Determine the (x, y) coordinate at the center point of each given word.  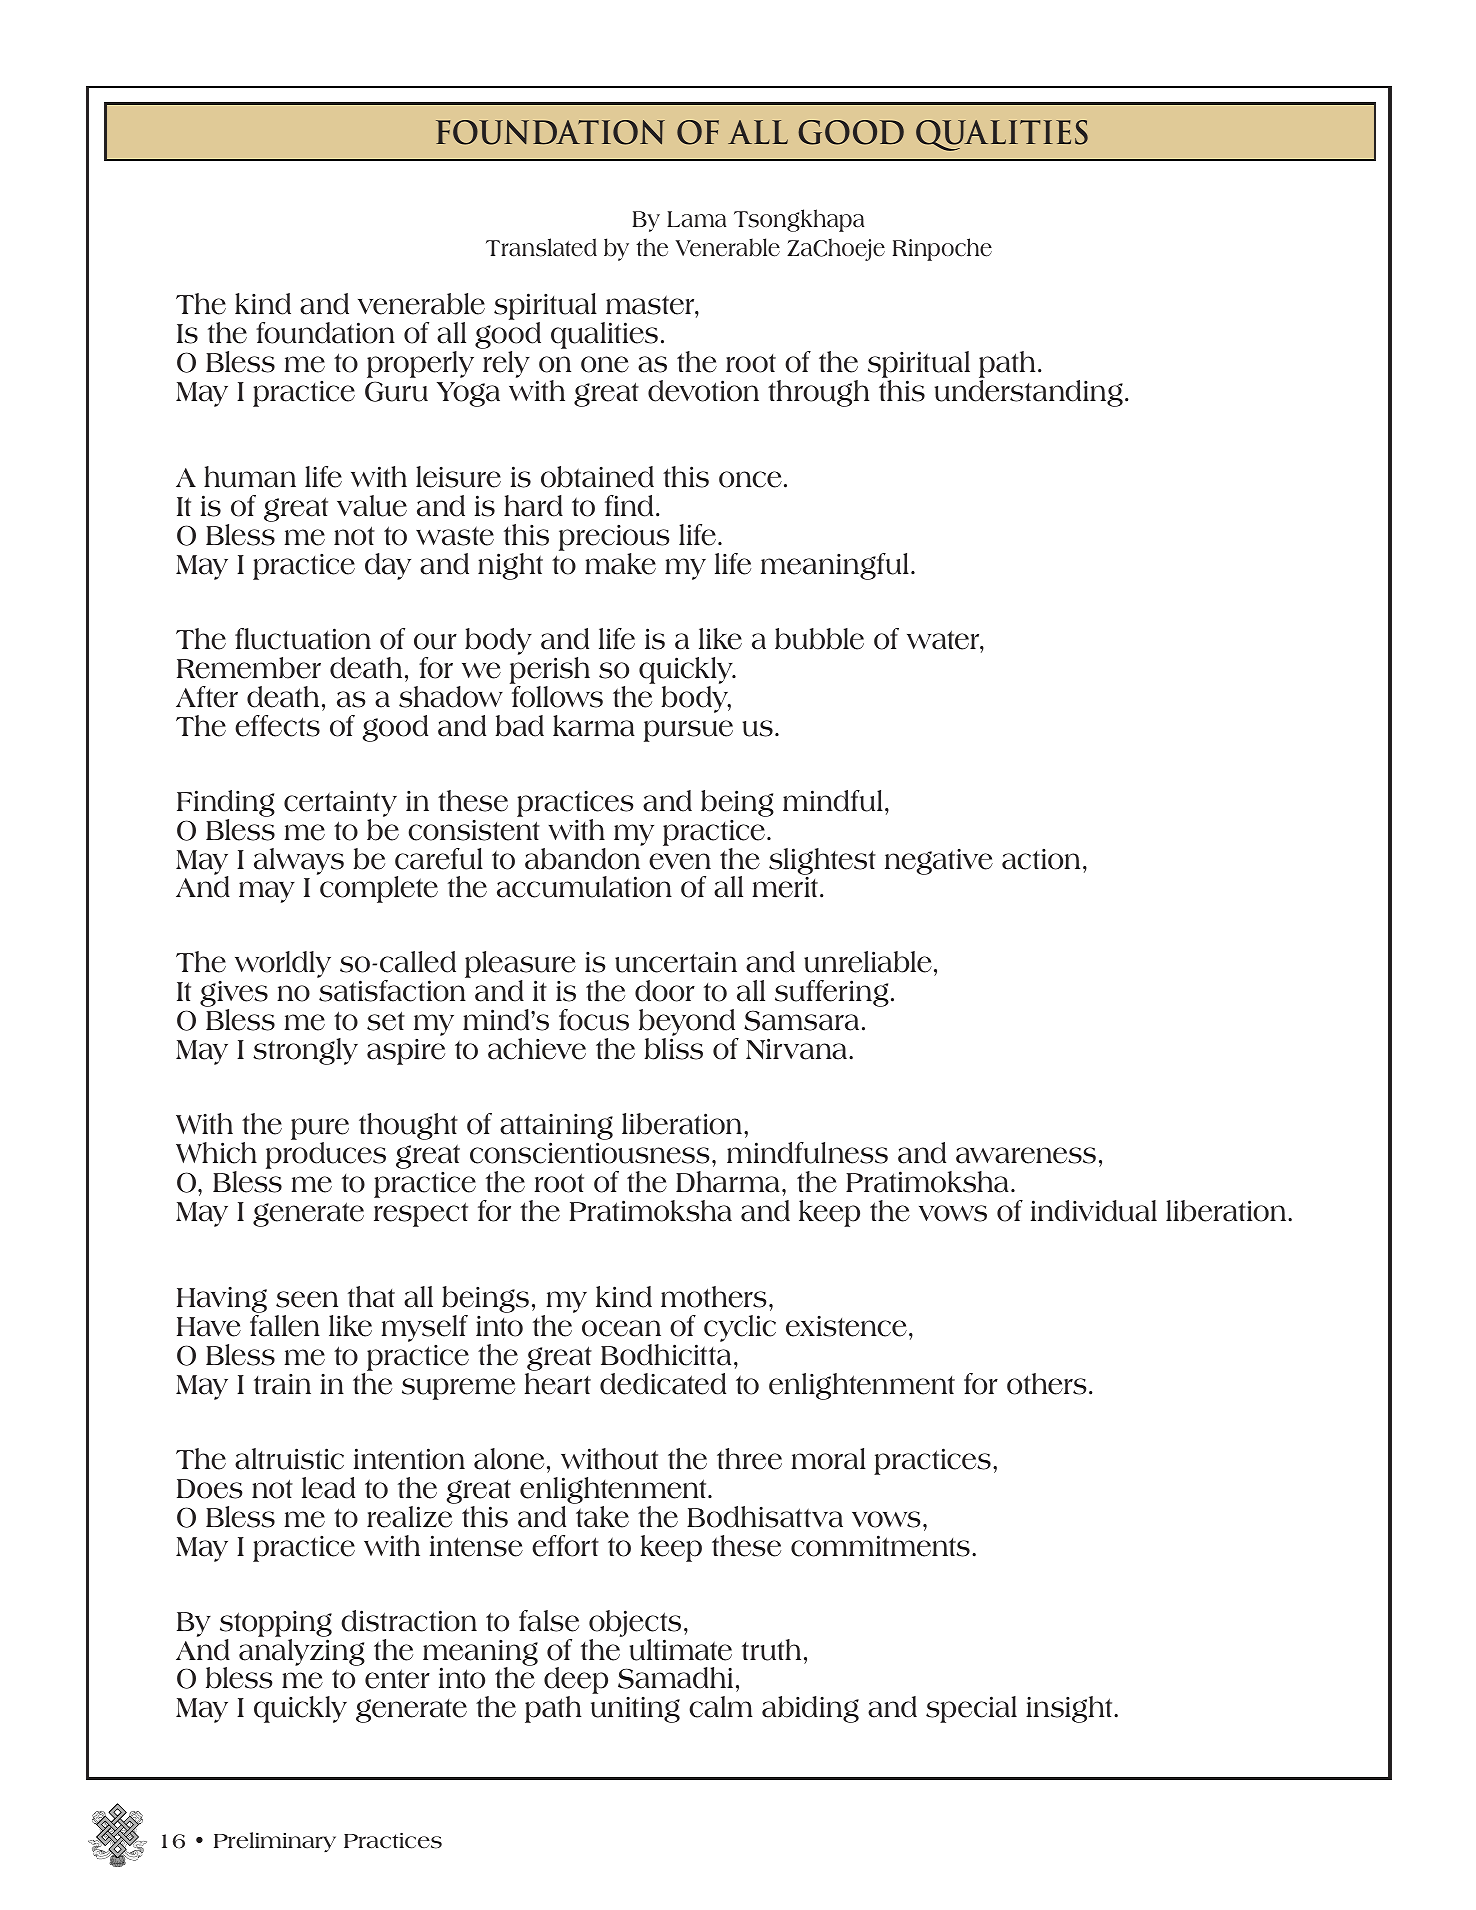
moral (829, 1459)
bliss (673, 1049)
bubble (819, 639)
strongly (305, 1051)
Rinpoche (942, 249)
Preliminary (275, 1842)
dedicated (663, 1384)
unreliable (868, 962)
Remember (249, 668)
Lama (696, 219)
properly (420, 364)
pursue (688, 731)
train (282, 1384)
